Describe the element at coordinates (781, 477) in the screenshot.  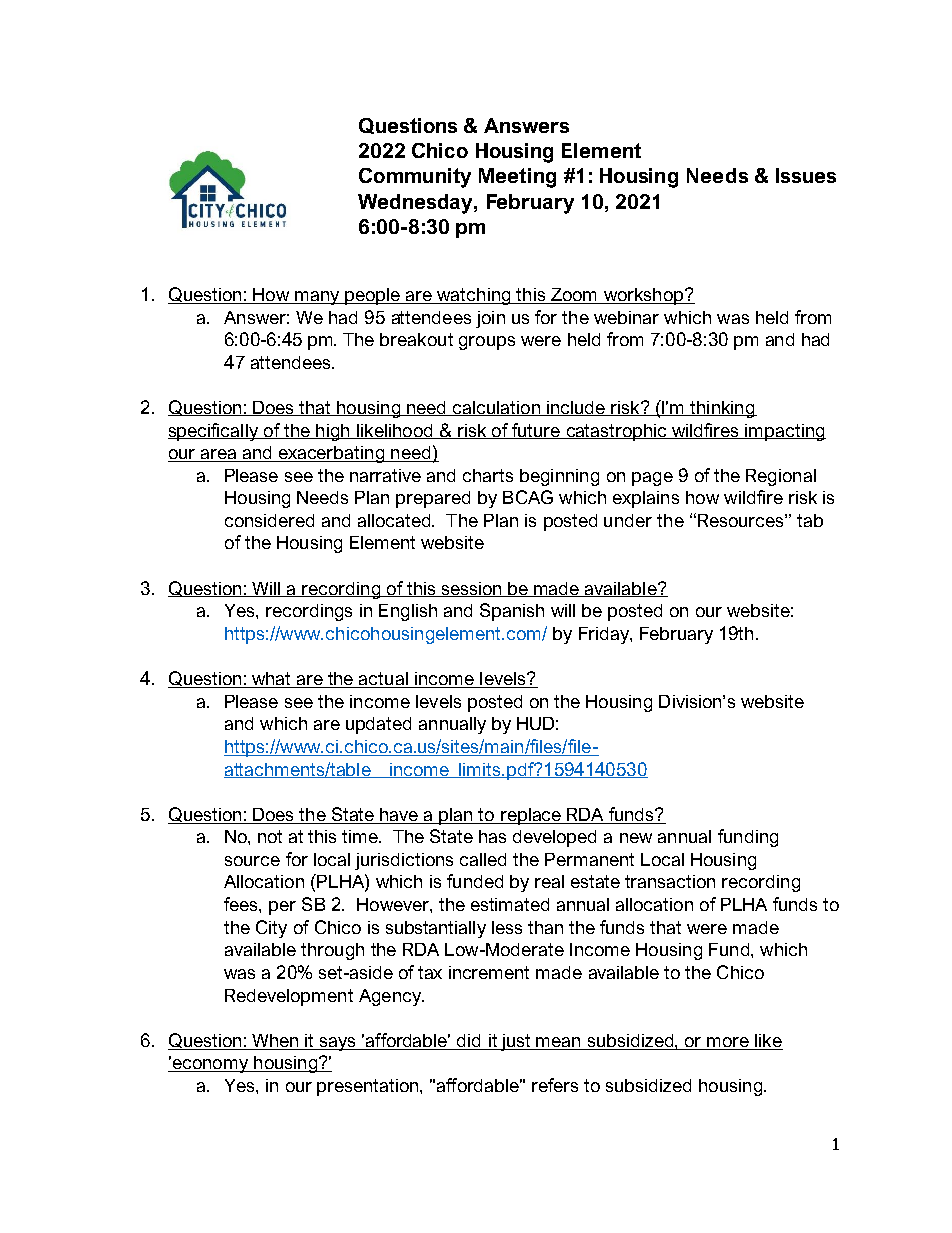
I see `Regional` at that location.
